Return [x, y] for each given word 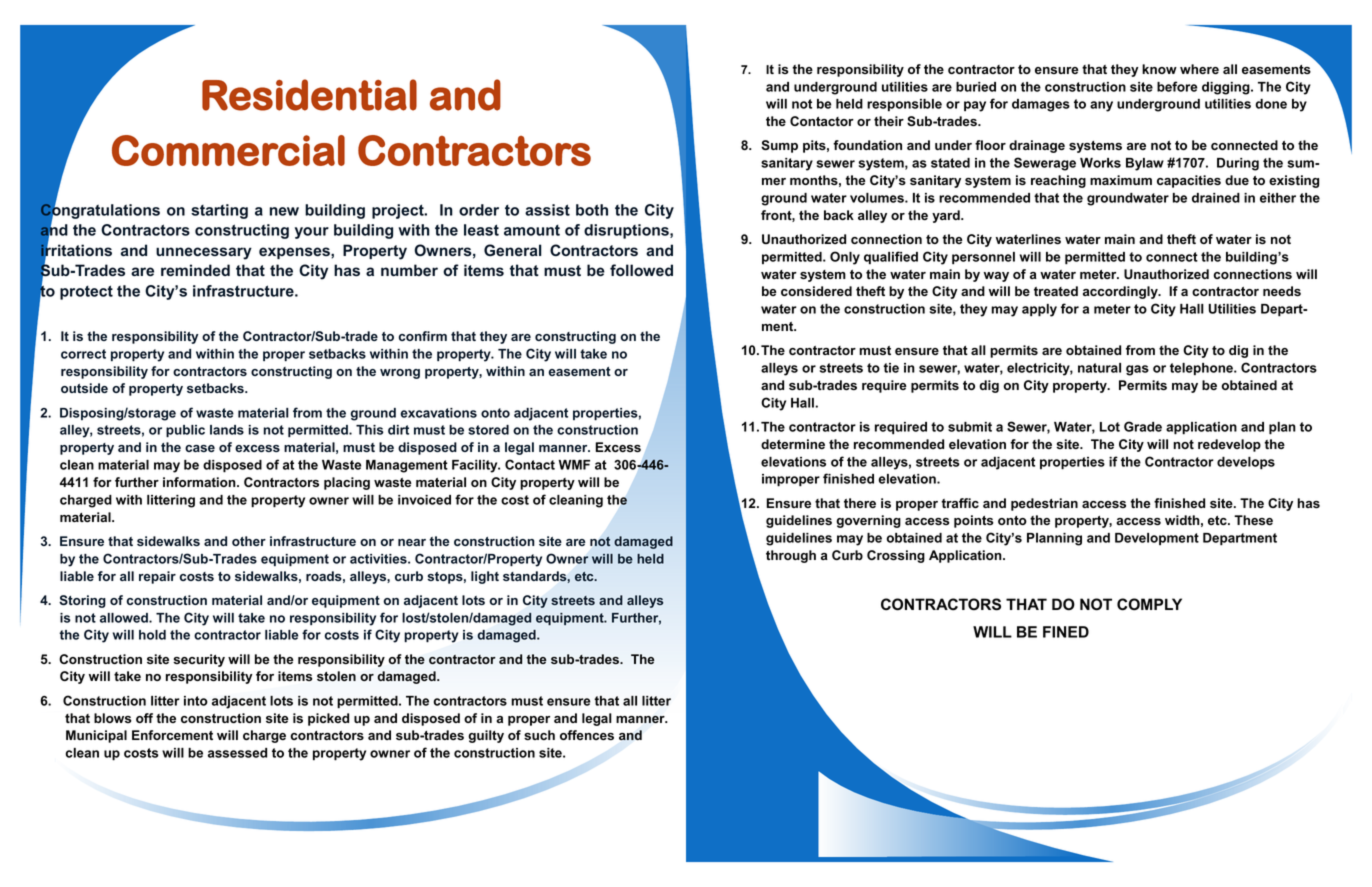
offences [587, 735]
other [249, 541]
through [791, 556]
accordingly [1121, 292]
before [1177, 86]
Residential [309, 95]
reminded [195, 270]
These [1253, 520]
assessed [237, 753]
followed [641, 270]
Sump [779, 146]
